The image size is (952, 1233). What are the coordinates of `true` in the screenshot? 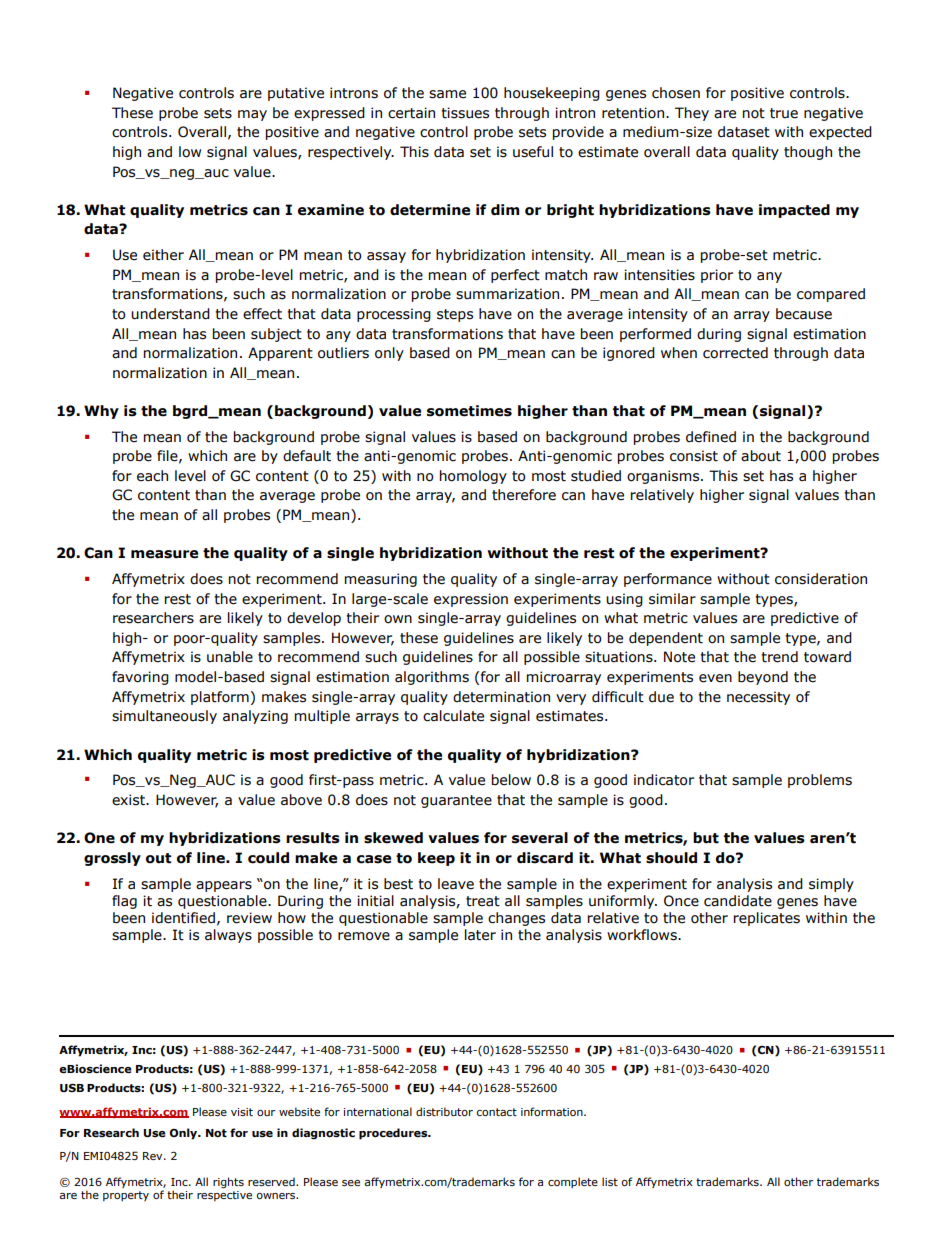 It's located at (784, 113).
